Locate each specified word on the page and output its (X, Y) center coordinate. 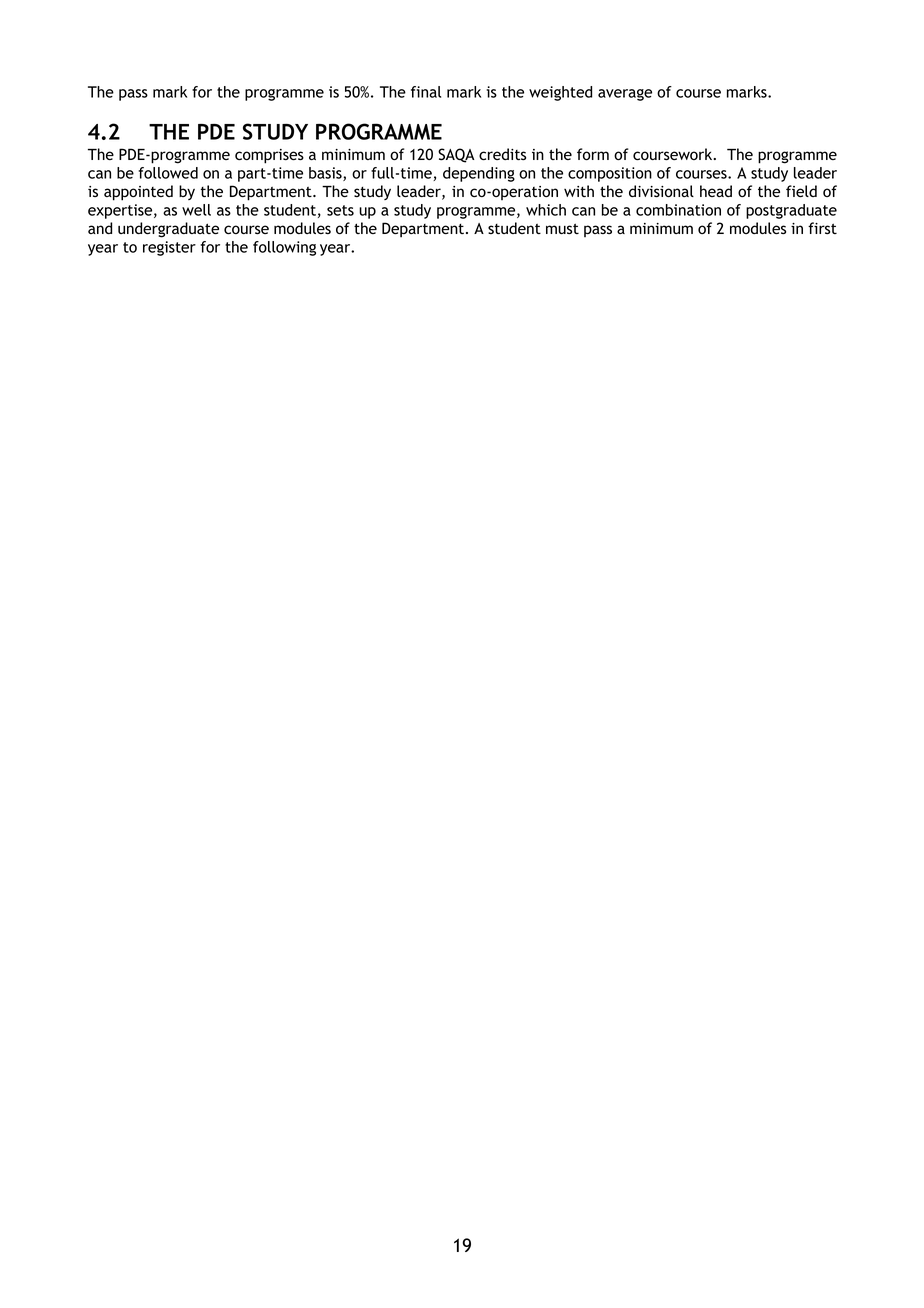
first (822, 228)
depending (479, 174)
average (625, 95)
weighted (560, 93)
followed (168, 173)
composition (610, 174)
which (546, 210)
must (562, 228)
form (593, 154)
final (426, 92)
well (196, 210)
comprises (269, 156)
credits (502, 154)
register (169, 248)
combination (678, 210)
